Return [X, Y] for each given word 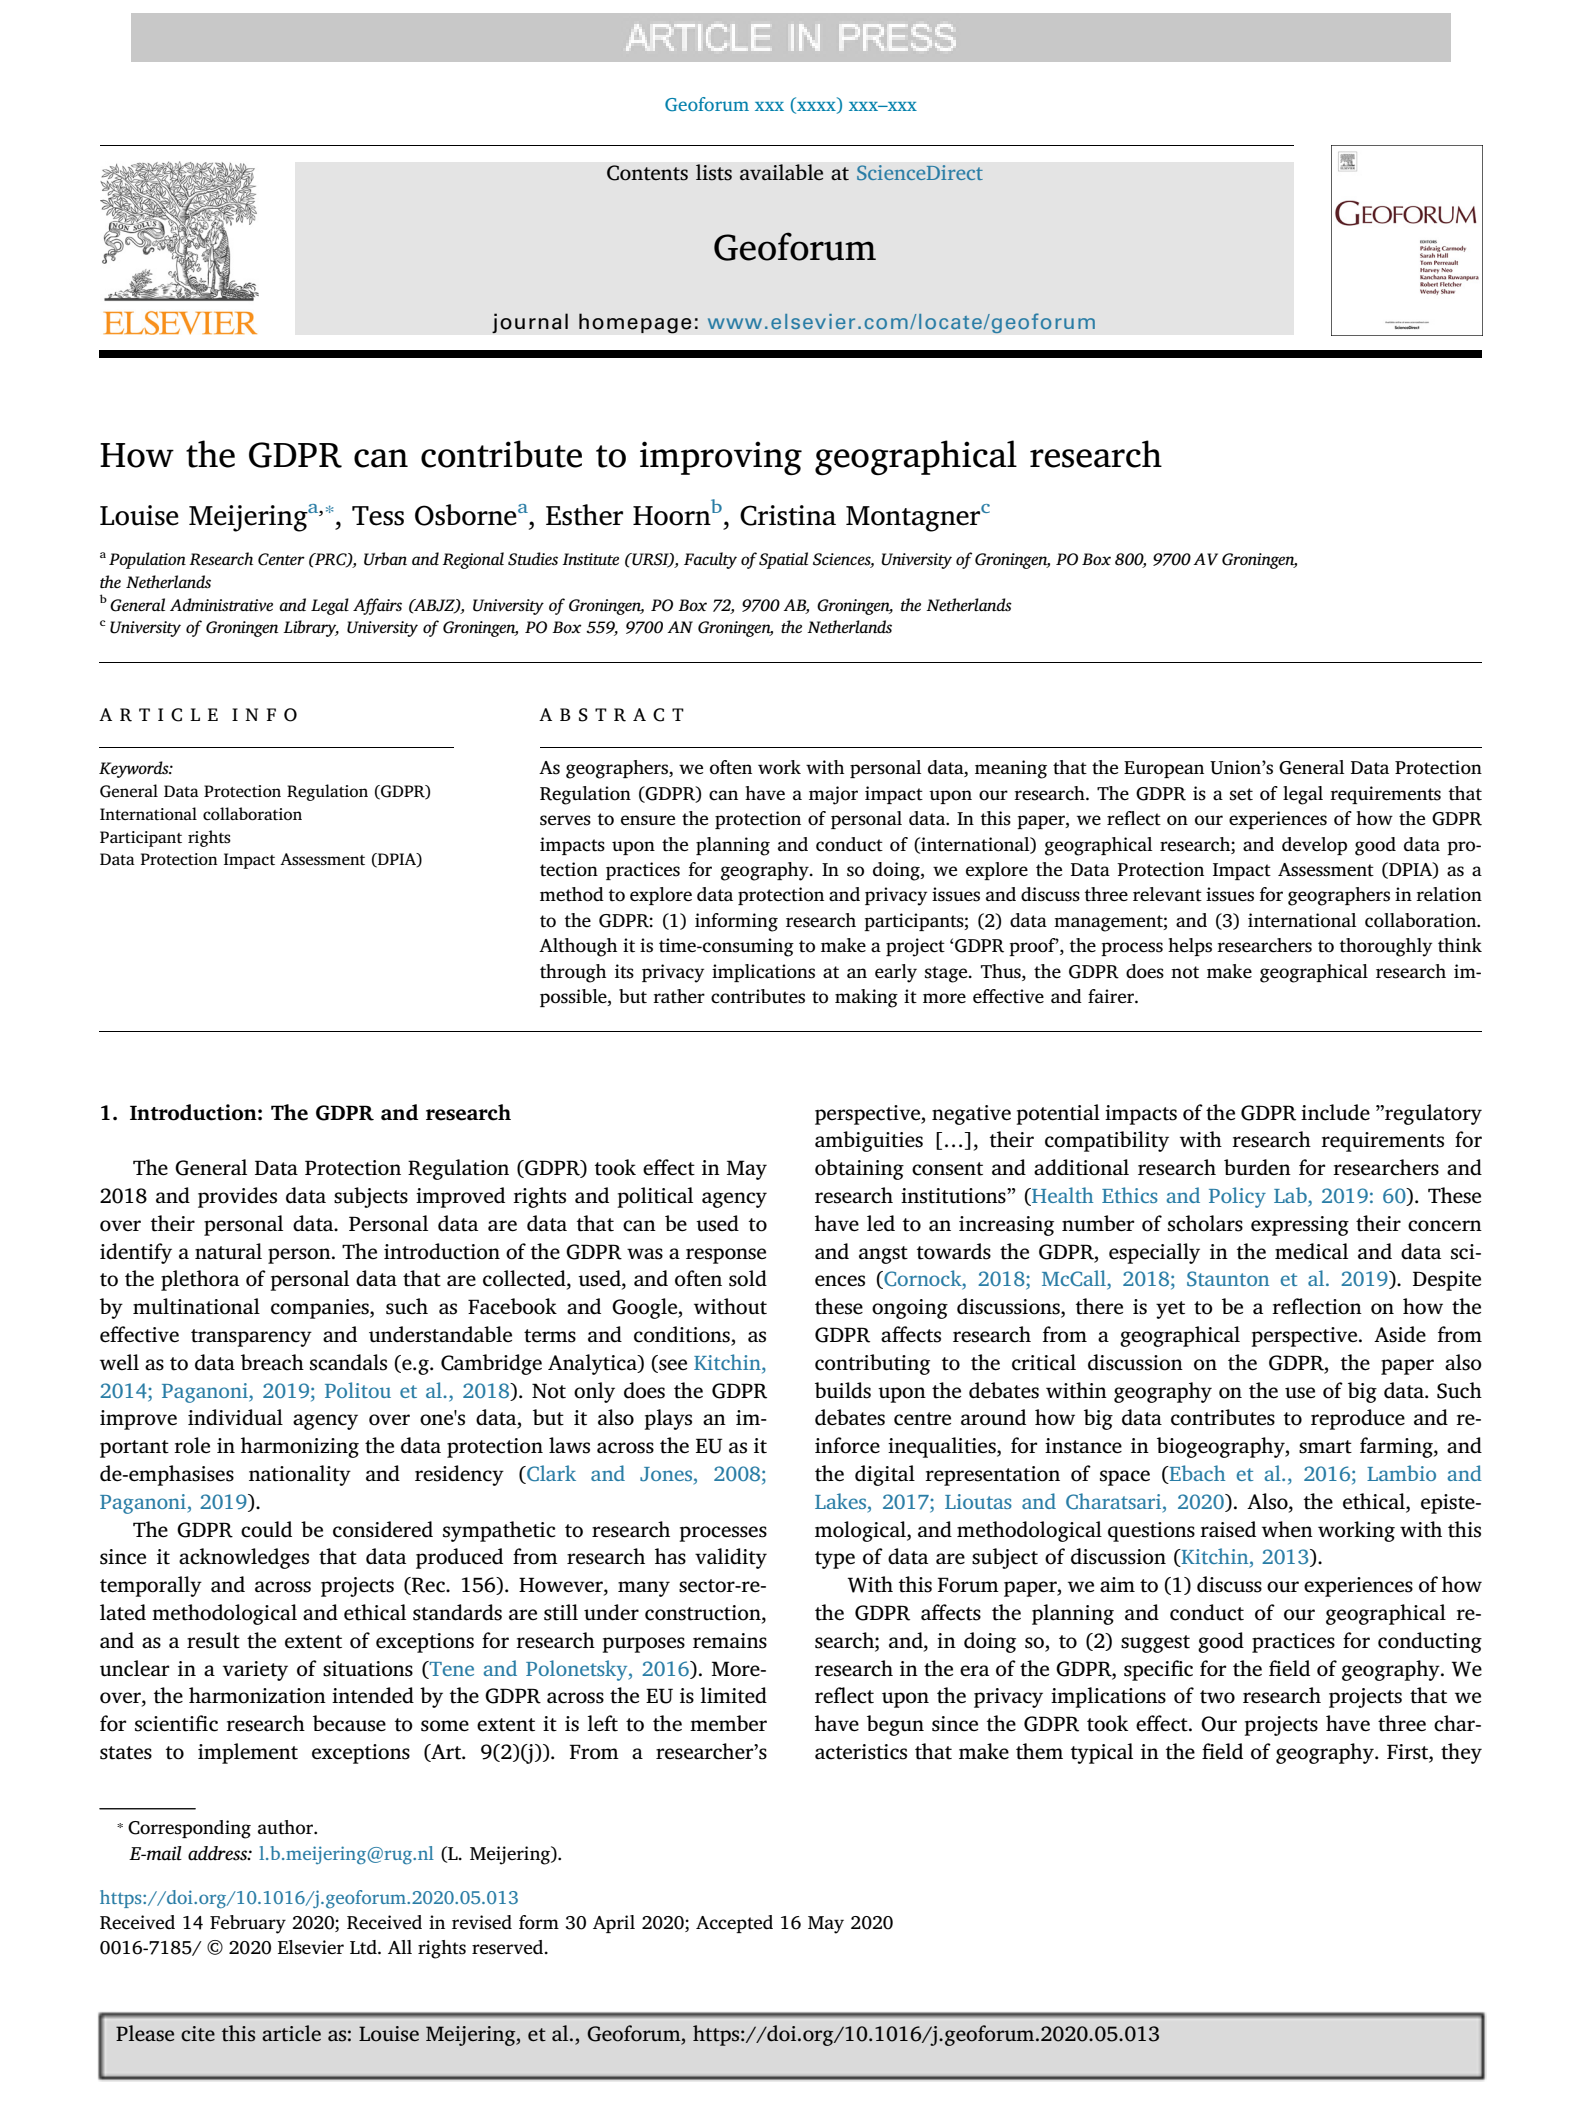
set [1241, 794]
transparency [251, 1338]
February [248, 1924]
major [833, 795]
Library [311, 628]
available [781, 172]
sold [748, 1278]
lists [714, 172]
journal [530, 323]
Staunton [1228, 1279]
